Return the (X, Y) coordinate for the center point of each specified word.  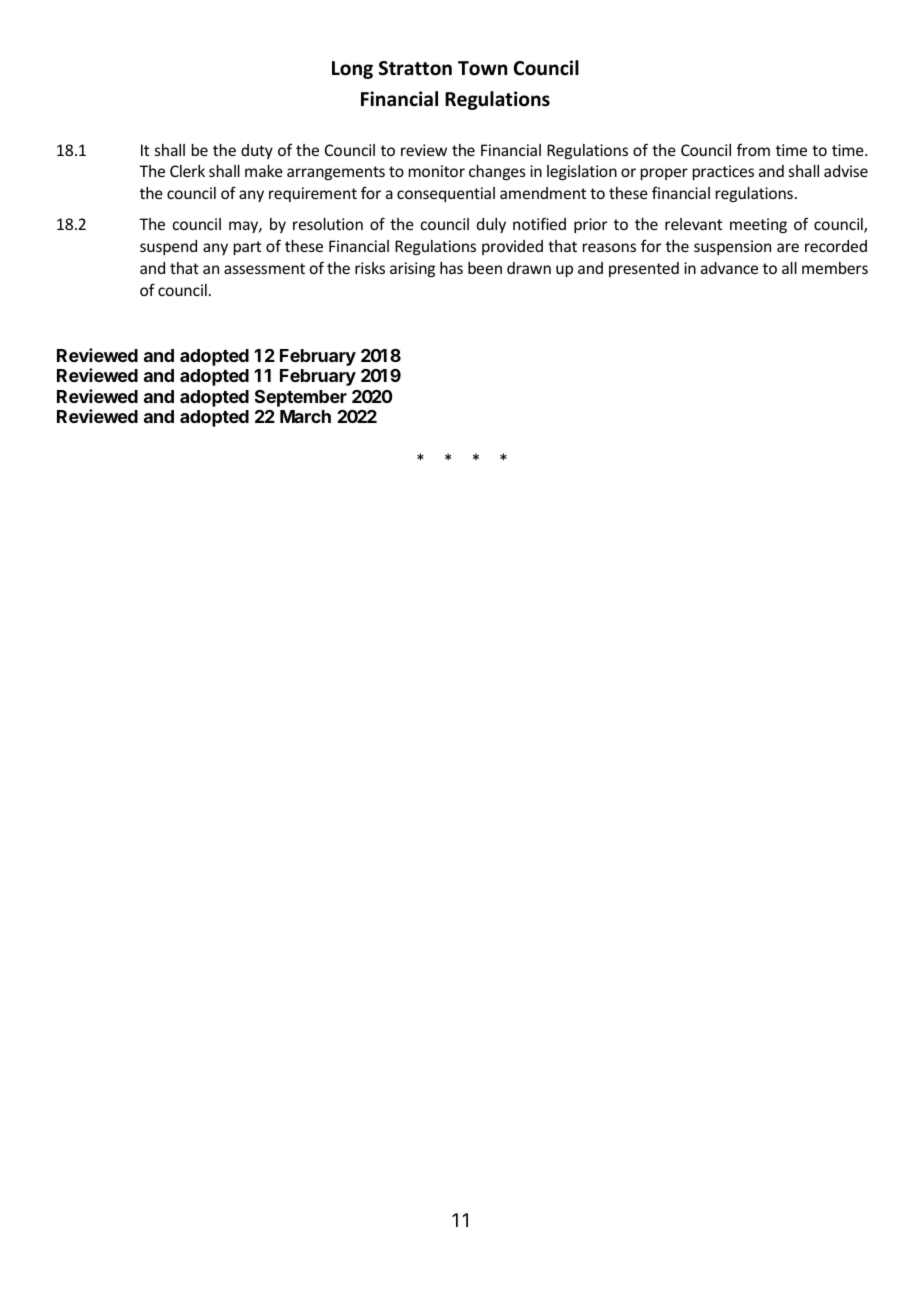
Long (352, 70)
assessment (264, 268)
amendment (543, 193)
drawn (529, 268)
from (753, 149)
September (301, 398)
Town (482, 68)
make (264, 171)
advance (729, 268)
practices (723, 172)
